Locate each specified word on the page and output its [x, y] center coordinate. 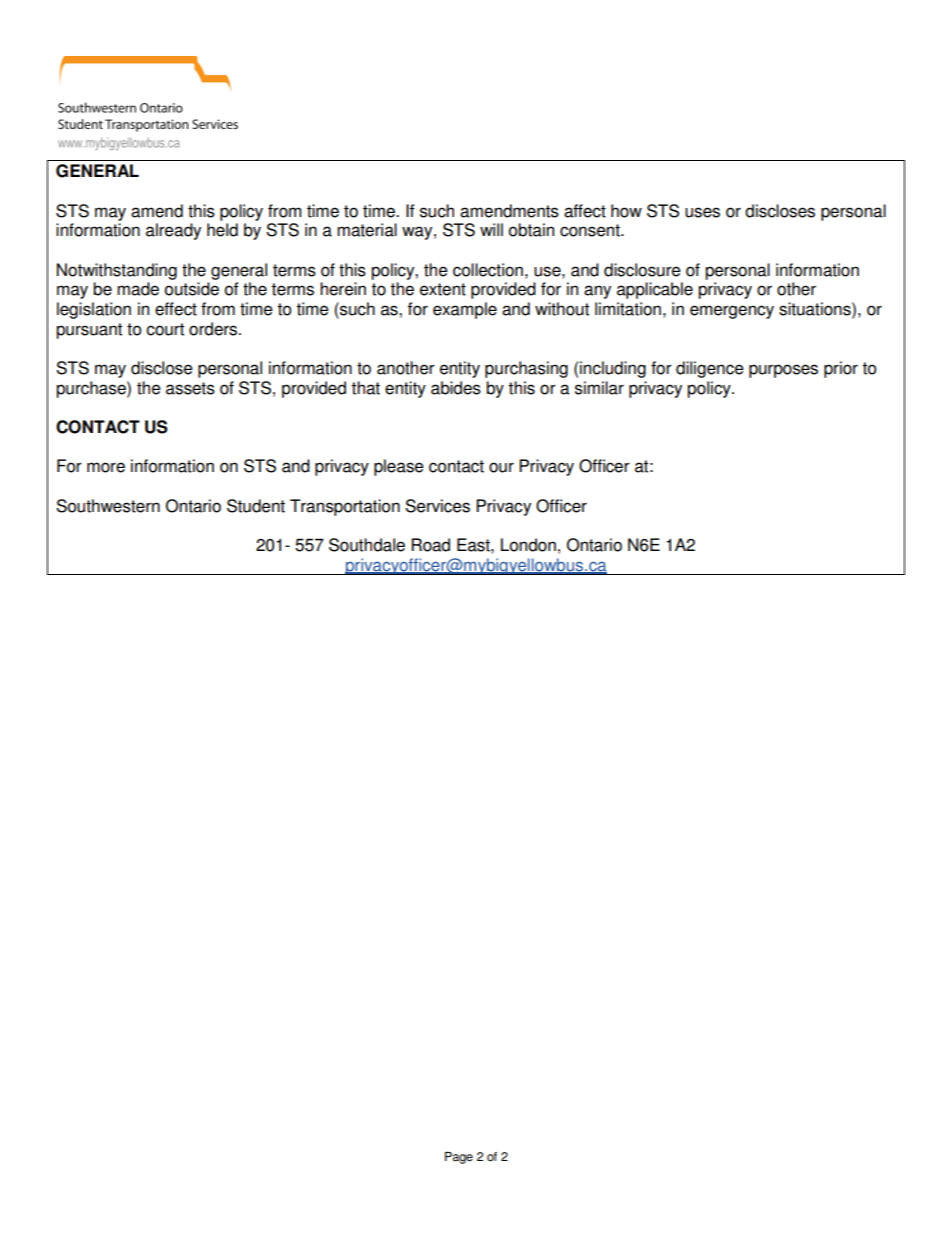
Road [431, 545]
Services [437, 506]
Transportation [345, 507]
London [528, 545]
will [491, 229]
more [106, 467]
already [173, 231]
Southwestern [108, 506]
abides [456, 388]
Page [459, 1158]
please [399, 467]
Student [256, 506]
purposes [783, 371]
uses [702, 212]
